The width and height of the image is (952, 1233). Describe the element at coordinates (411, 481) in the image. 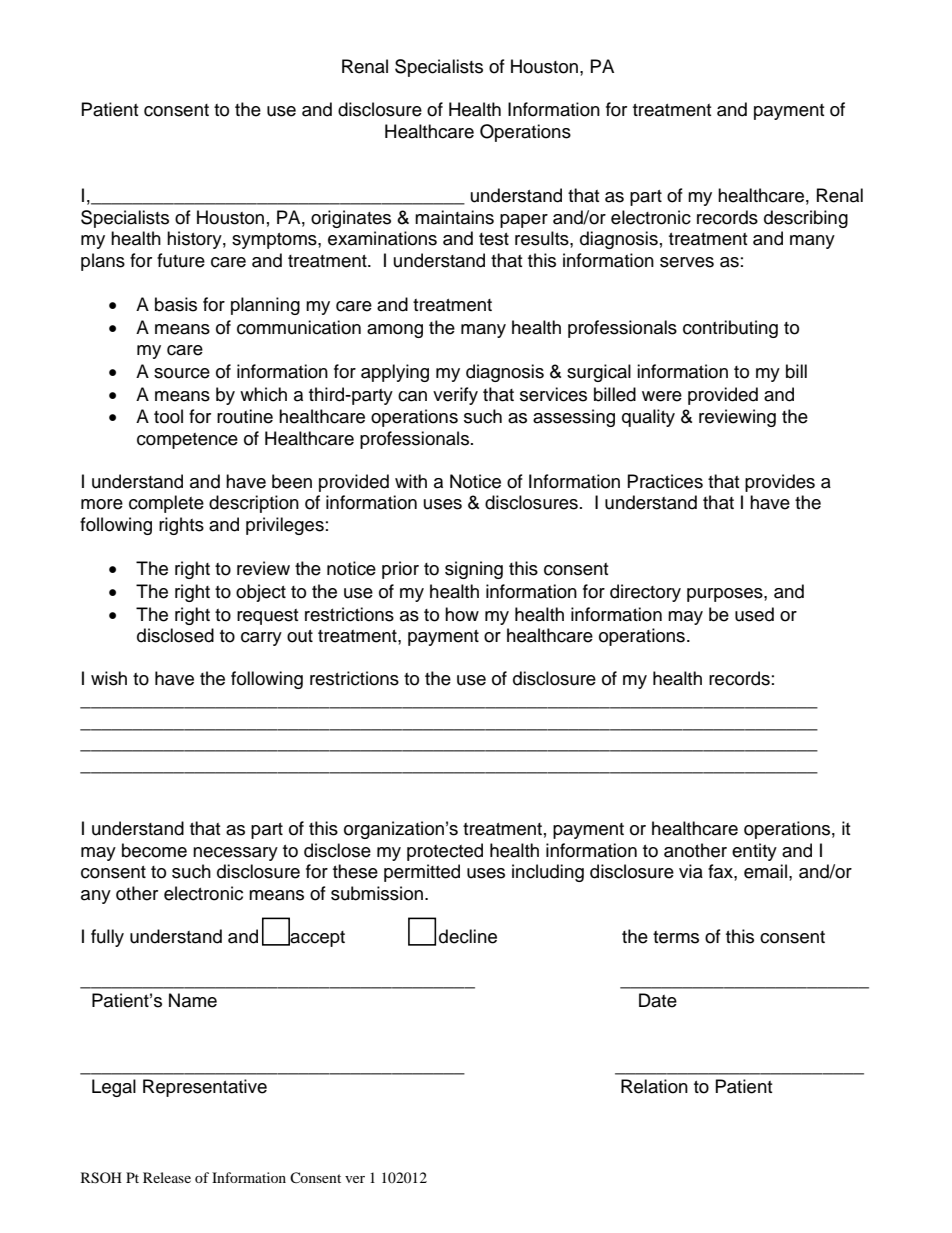

I see `with` at that location.
